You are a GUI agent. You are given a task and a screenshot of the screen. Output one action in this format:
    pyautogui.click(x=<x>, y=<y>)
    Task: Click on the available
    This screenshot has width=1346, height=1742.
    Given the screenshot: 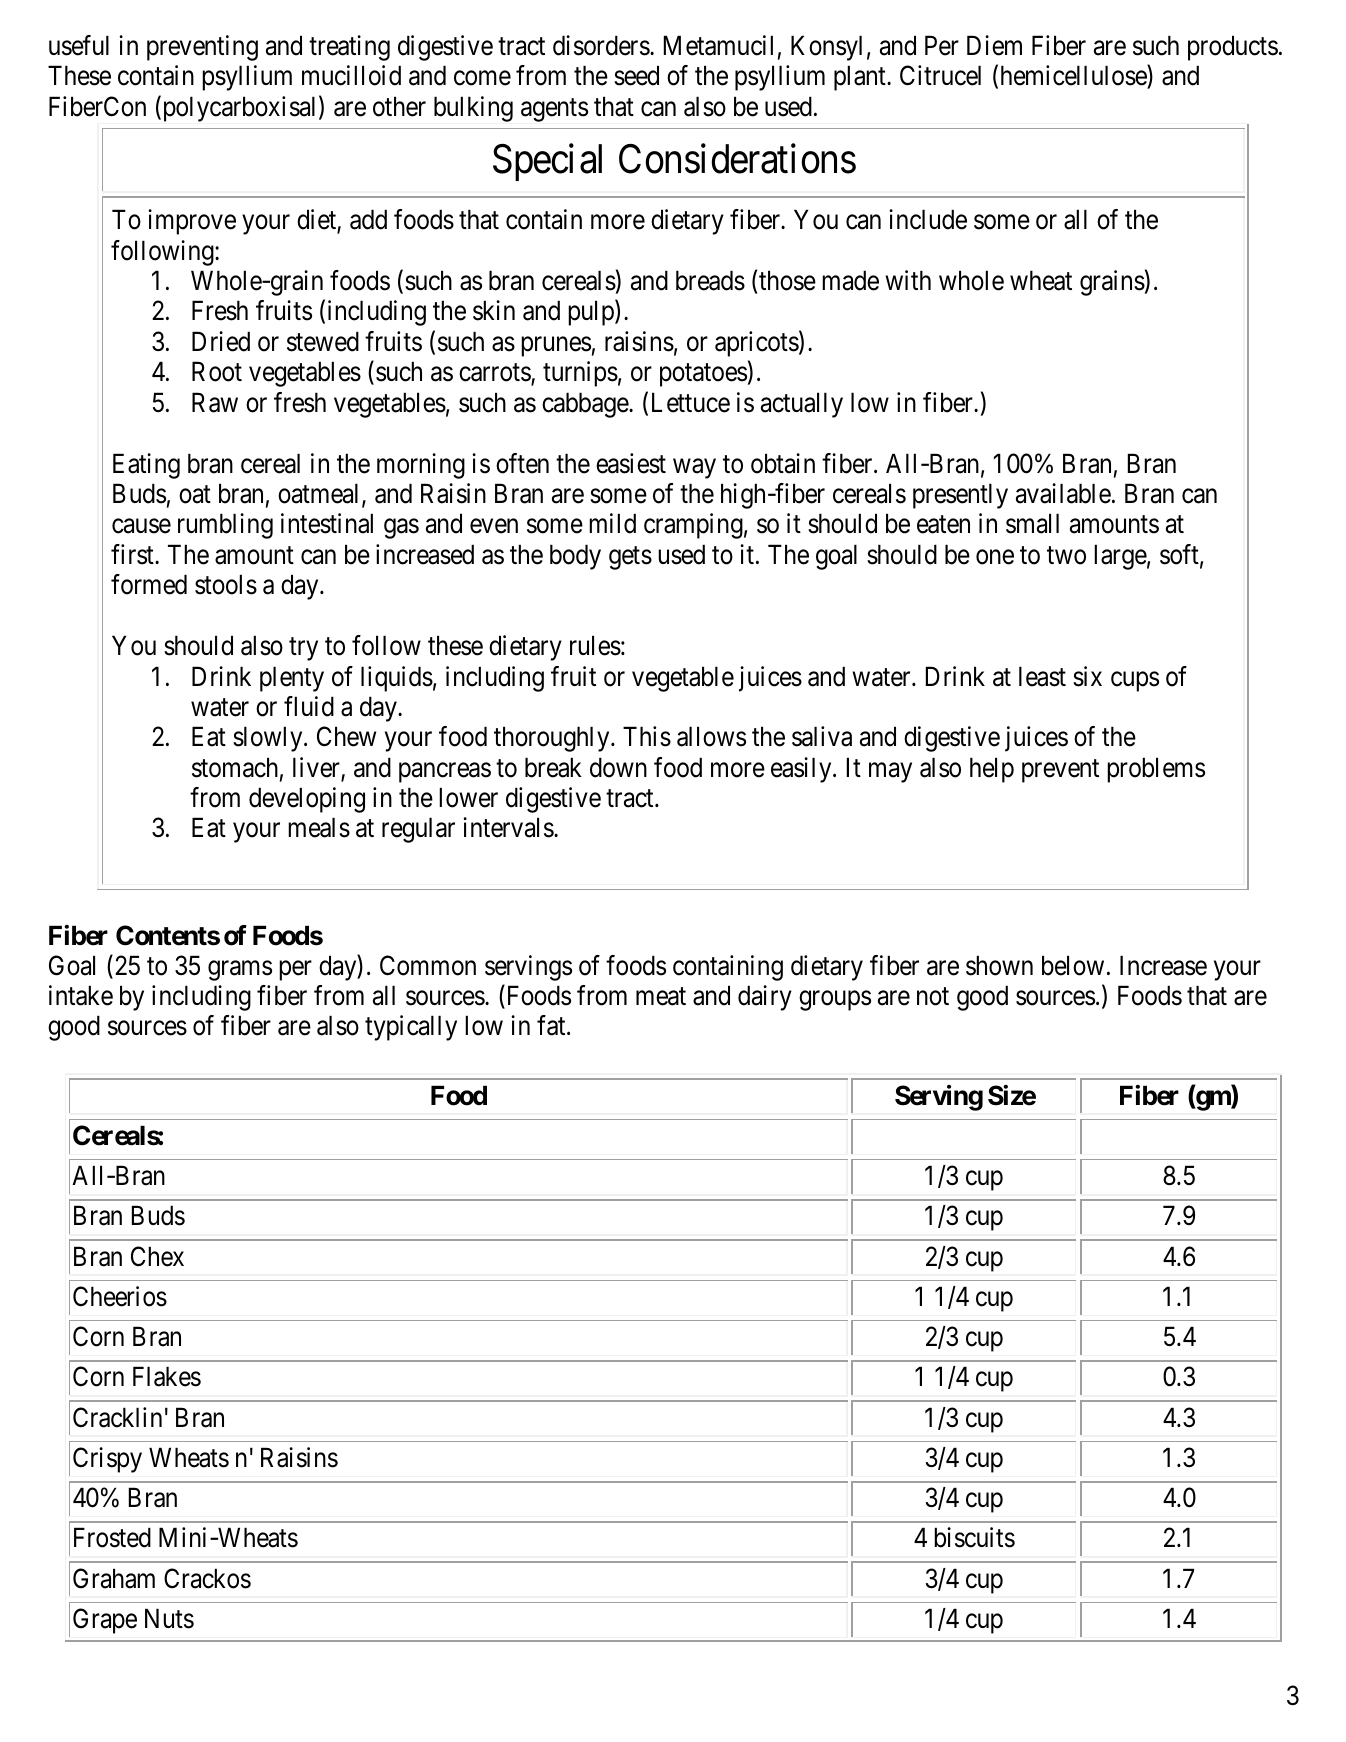 What is the action you would take?
    pyautogui.click(x=1063, y=493)
